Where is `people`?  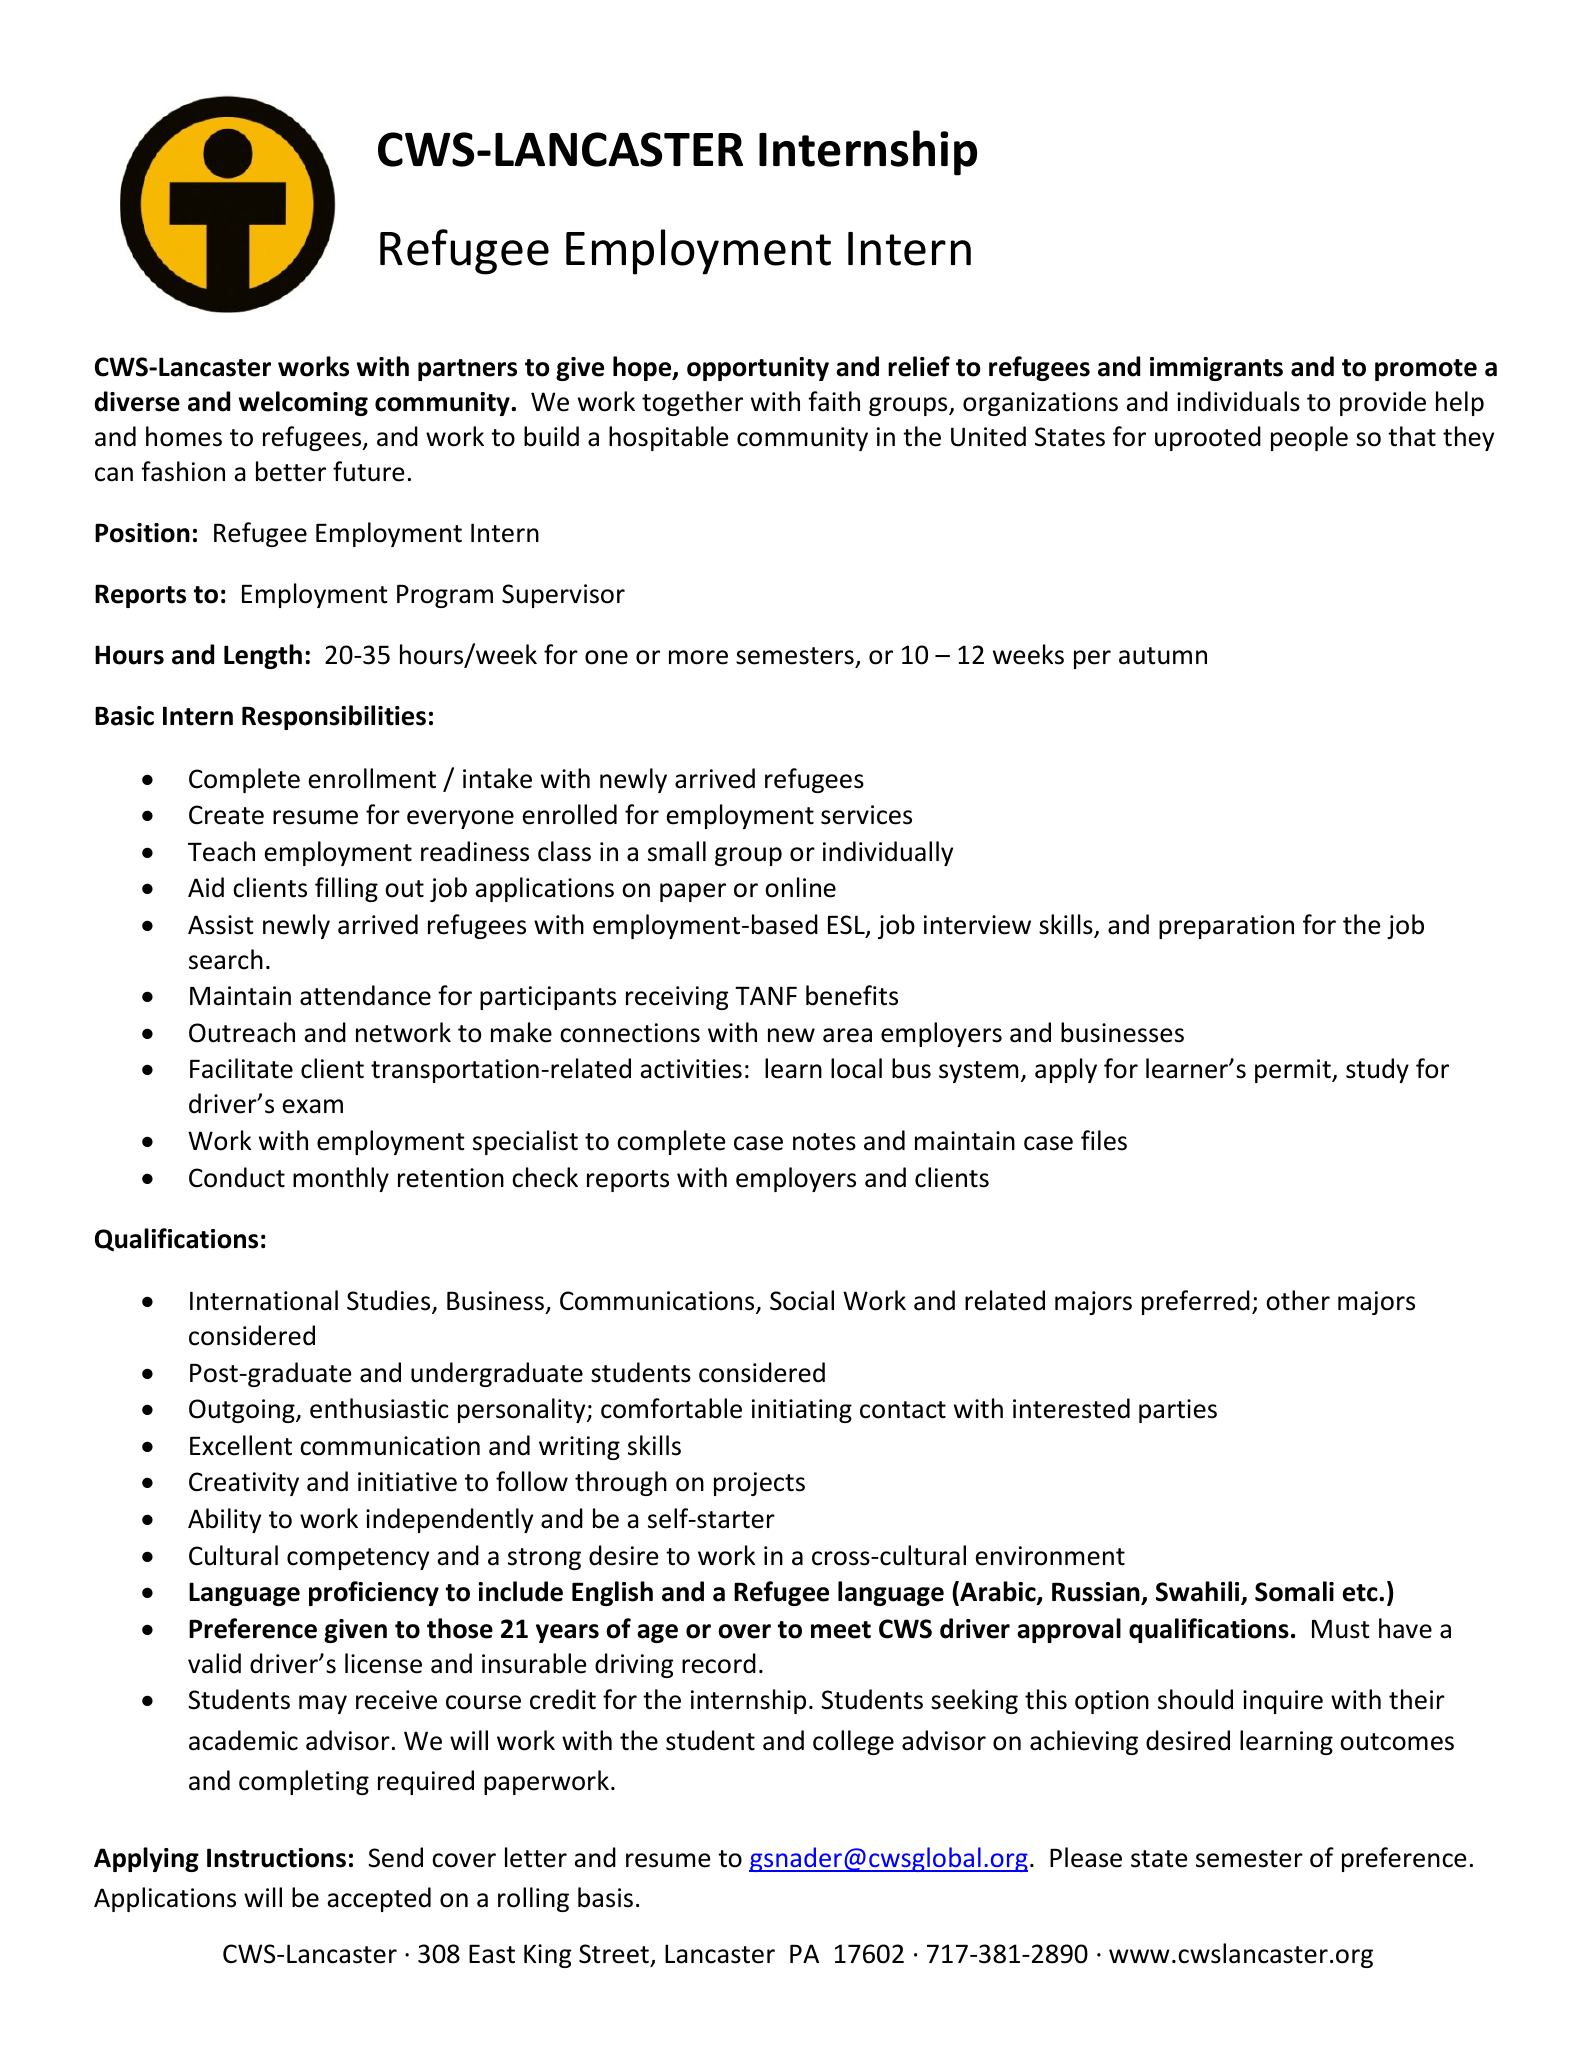
people is located at coordinates (1309, 438).
